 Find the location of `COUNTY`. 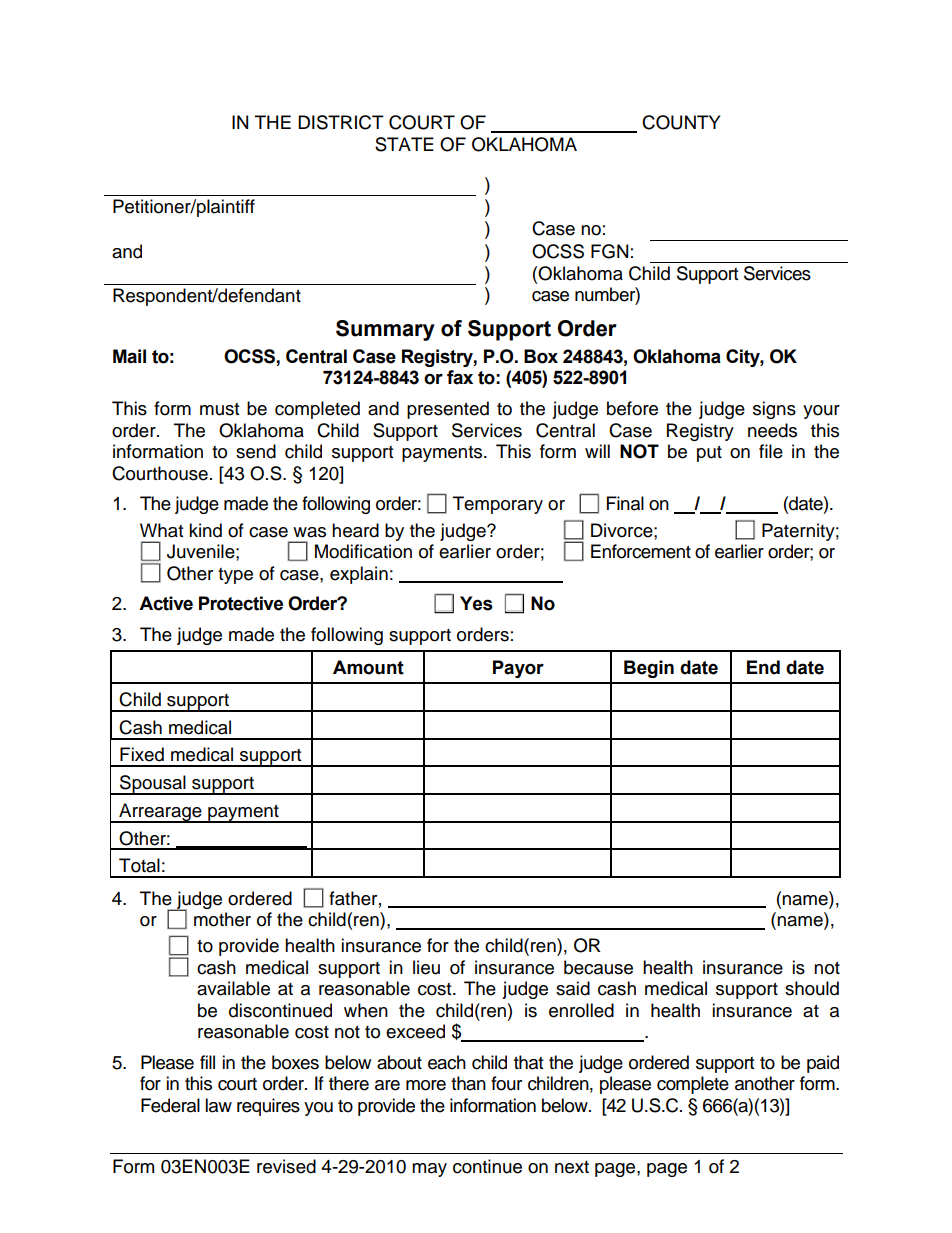

COUNTY is located at coordinates (681, 122).
